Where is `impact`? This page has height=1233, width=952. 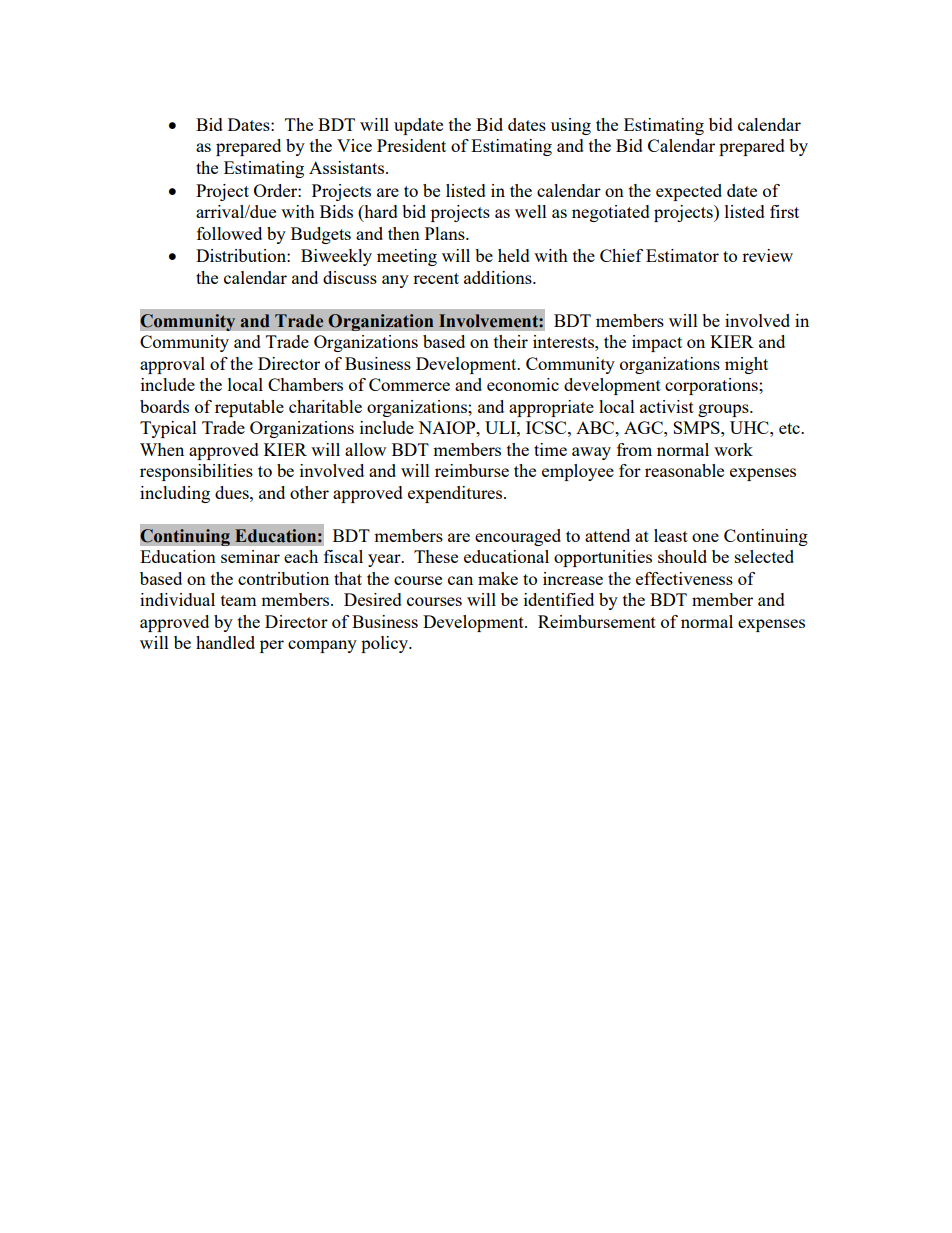 impact is located at coordinates (657, 343).
